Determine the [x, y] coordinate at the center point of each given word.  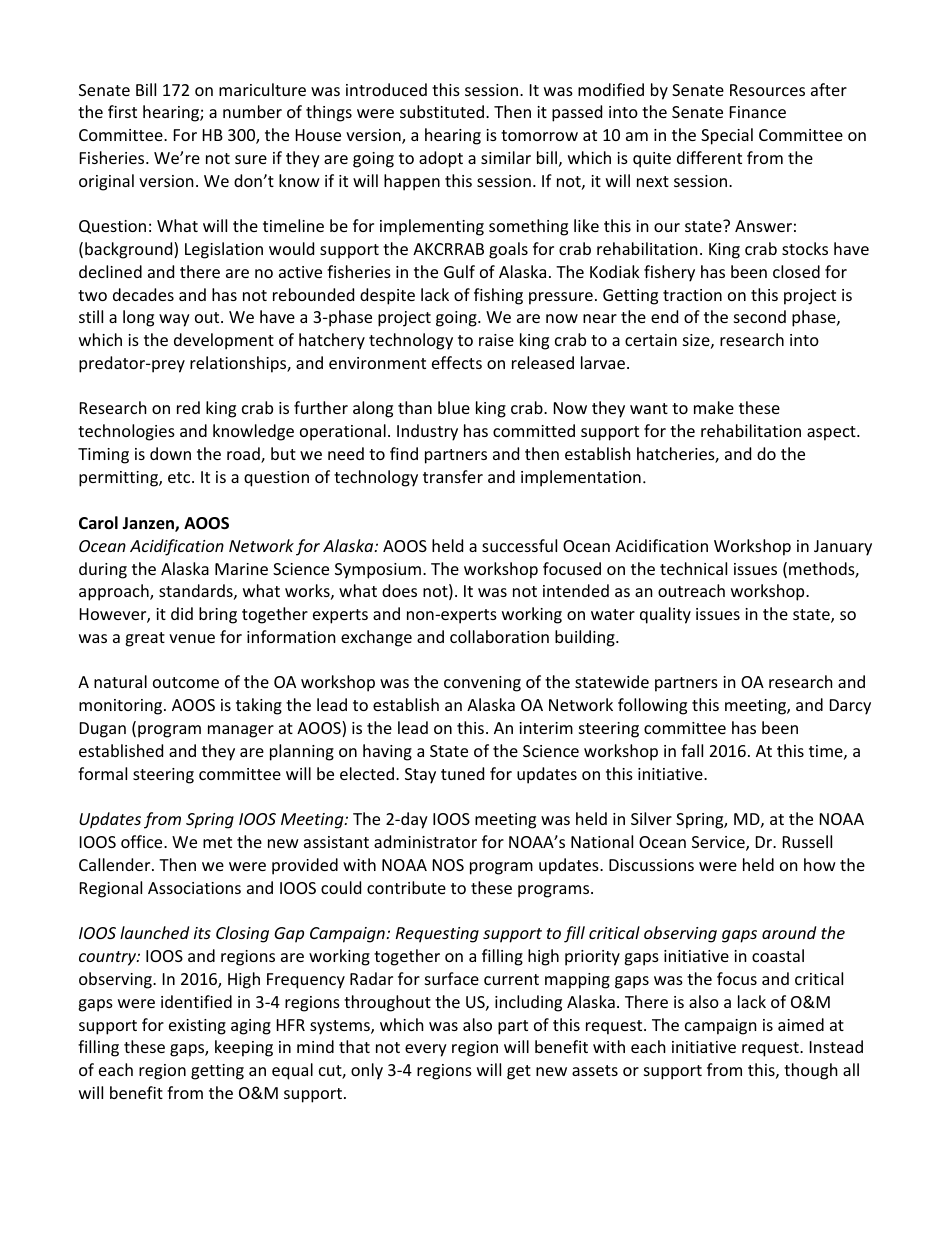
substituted [442, 111]
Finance [758, 112]
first [122, 111]
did [182, 613]
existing [197, 1027]
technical [693, 568]
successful [519, 545]
